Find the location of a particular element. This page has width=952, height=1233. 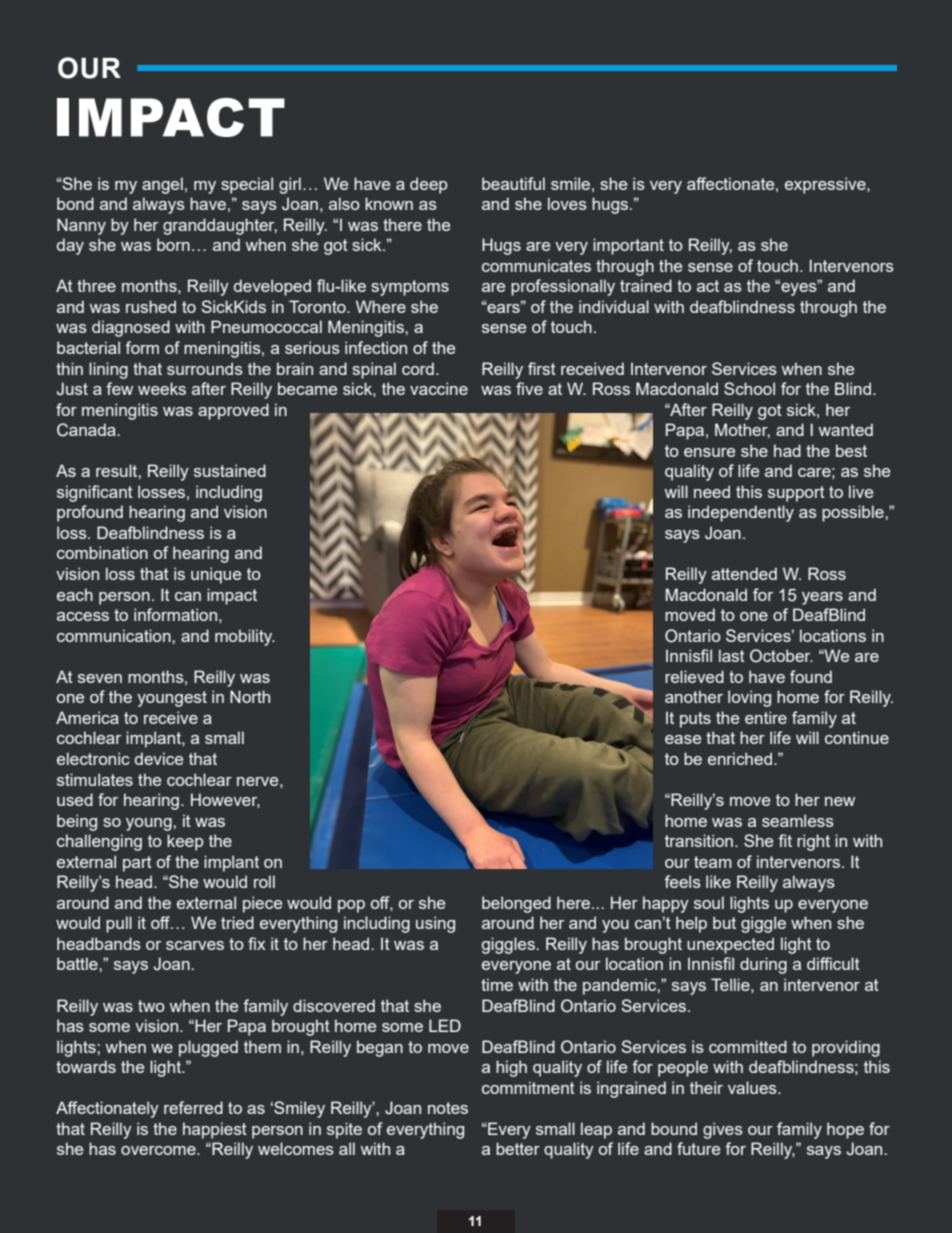

North is located at coordinates (250, 696).
